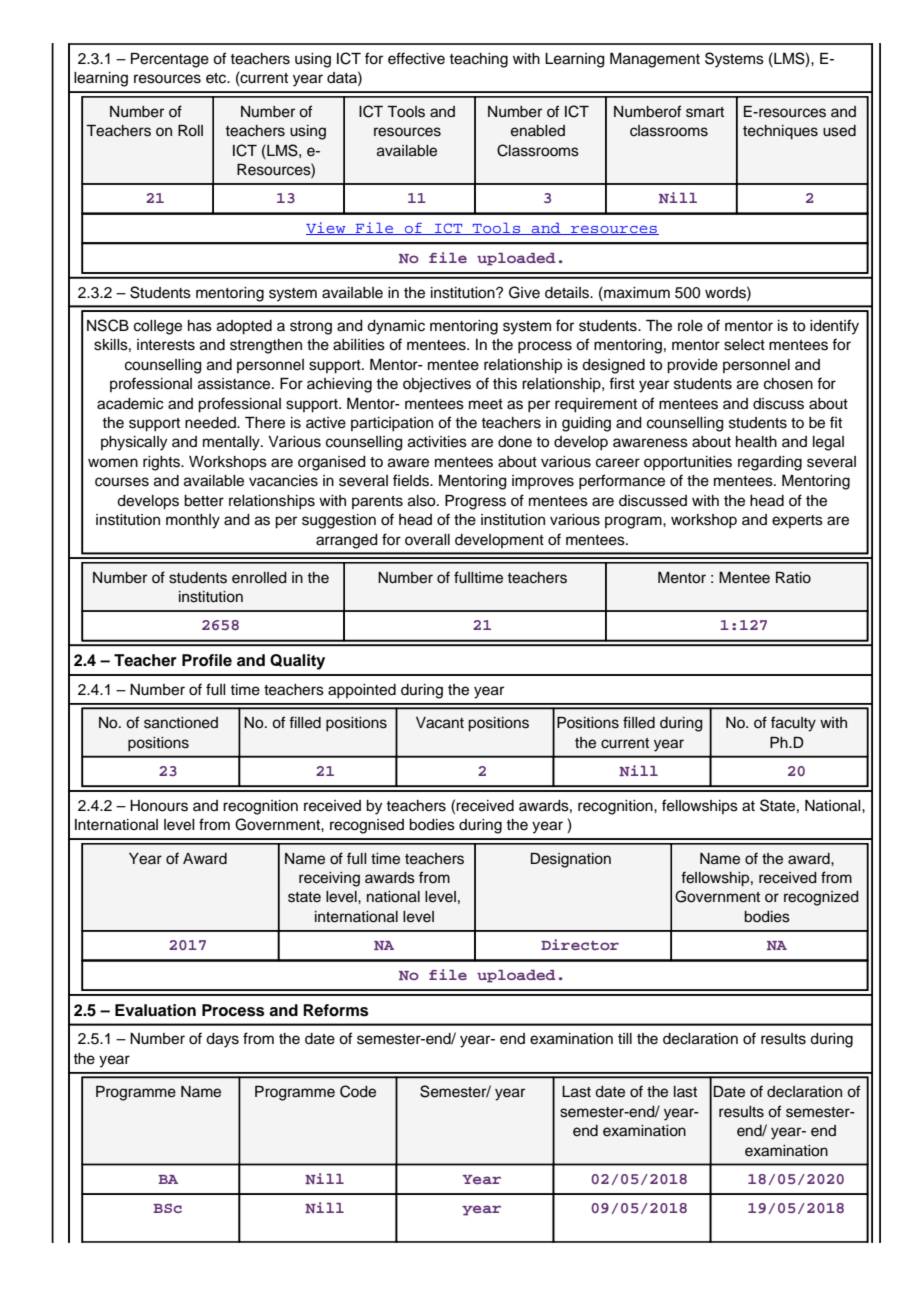  I want to click on days, so click(222, 1040).
